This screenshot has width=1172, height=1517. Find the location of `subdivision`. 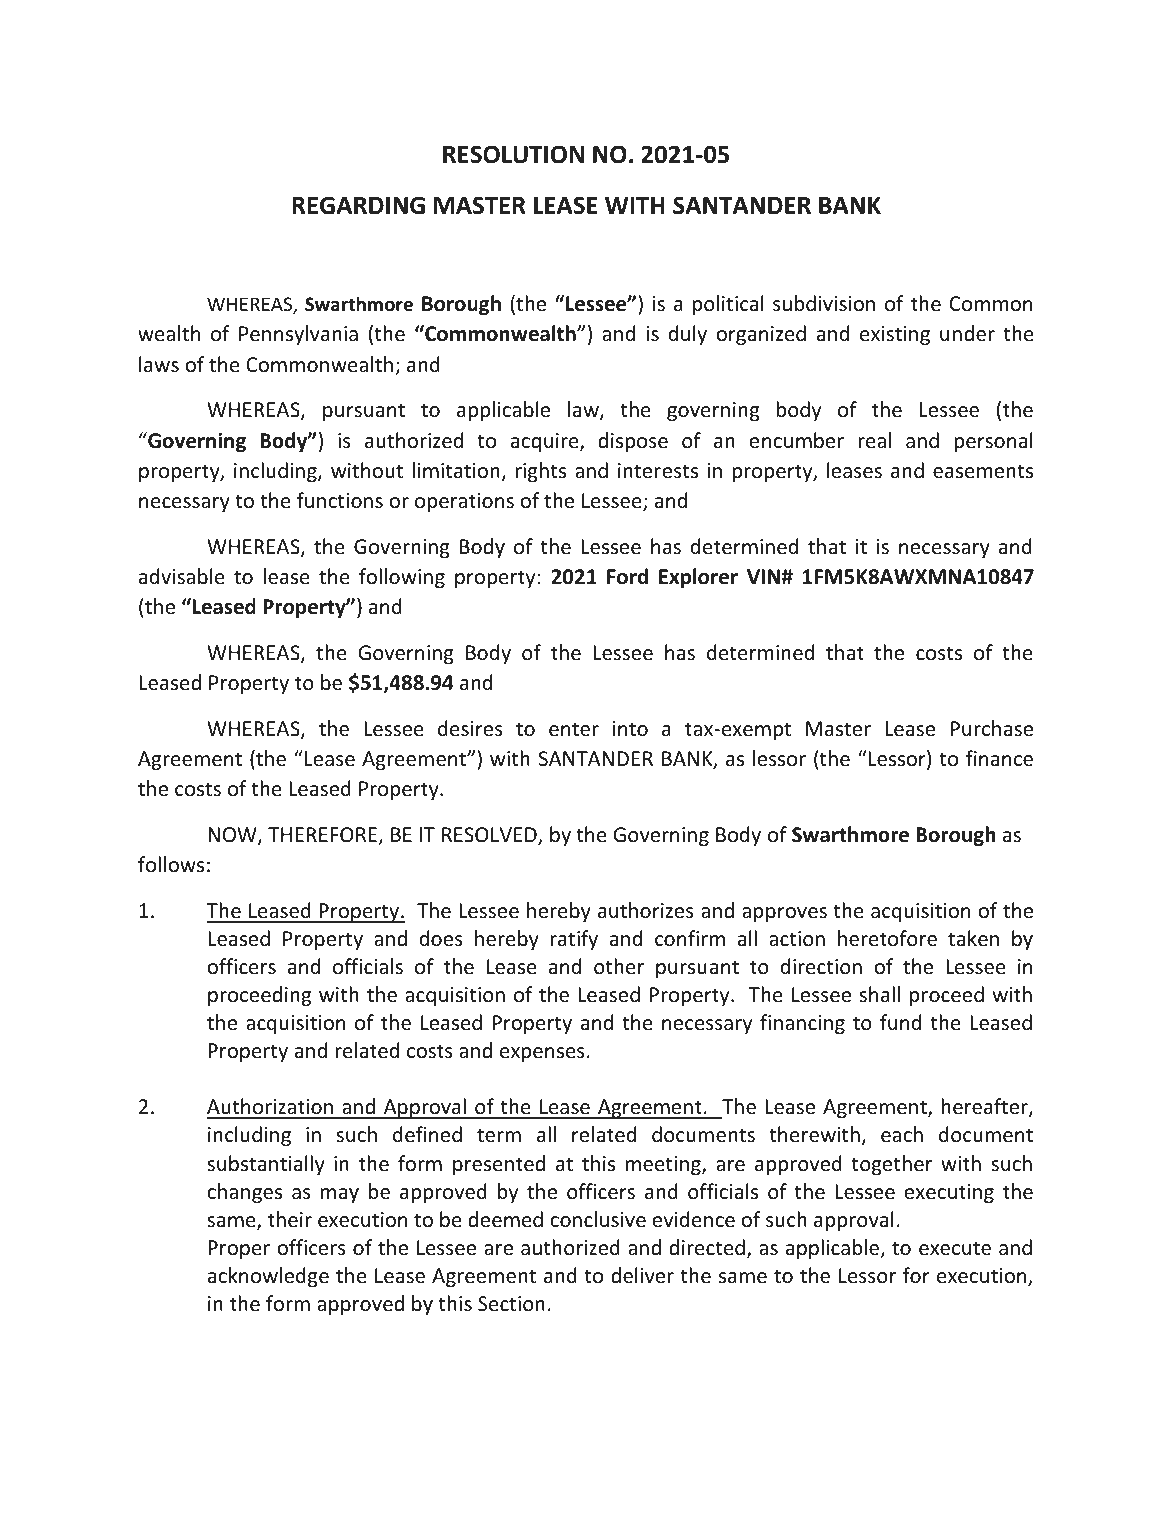

subdivision is located at coordinates (824, 303).
